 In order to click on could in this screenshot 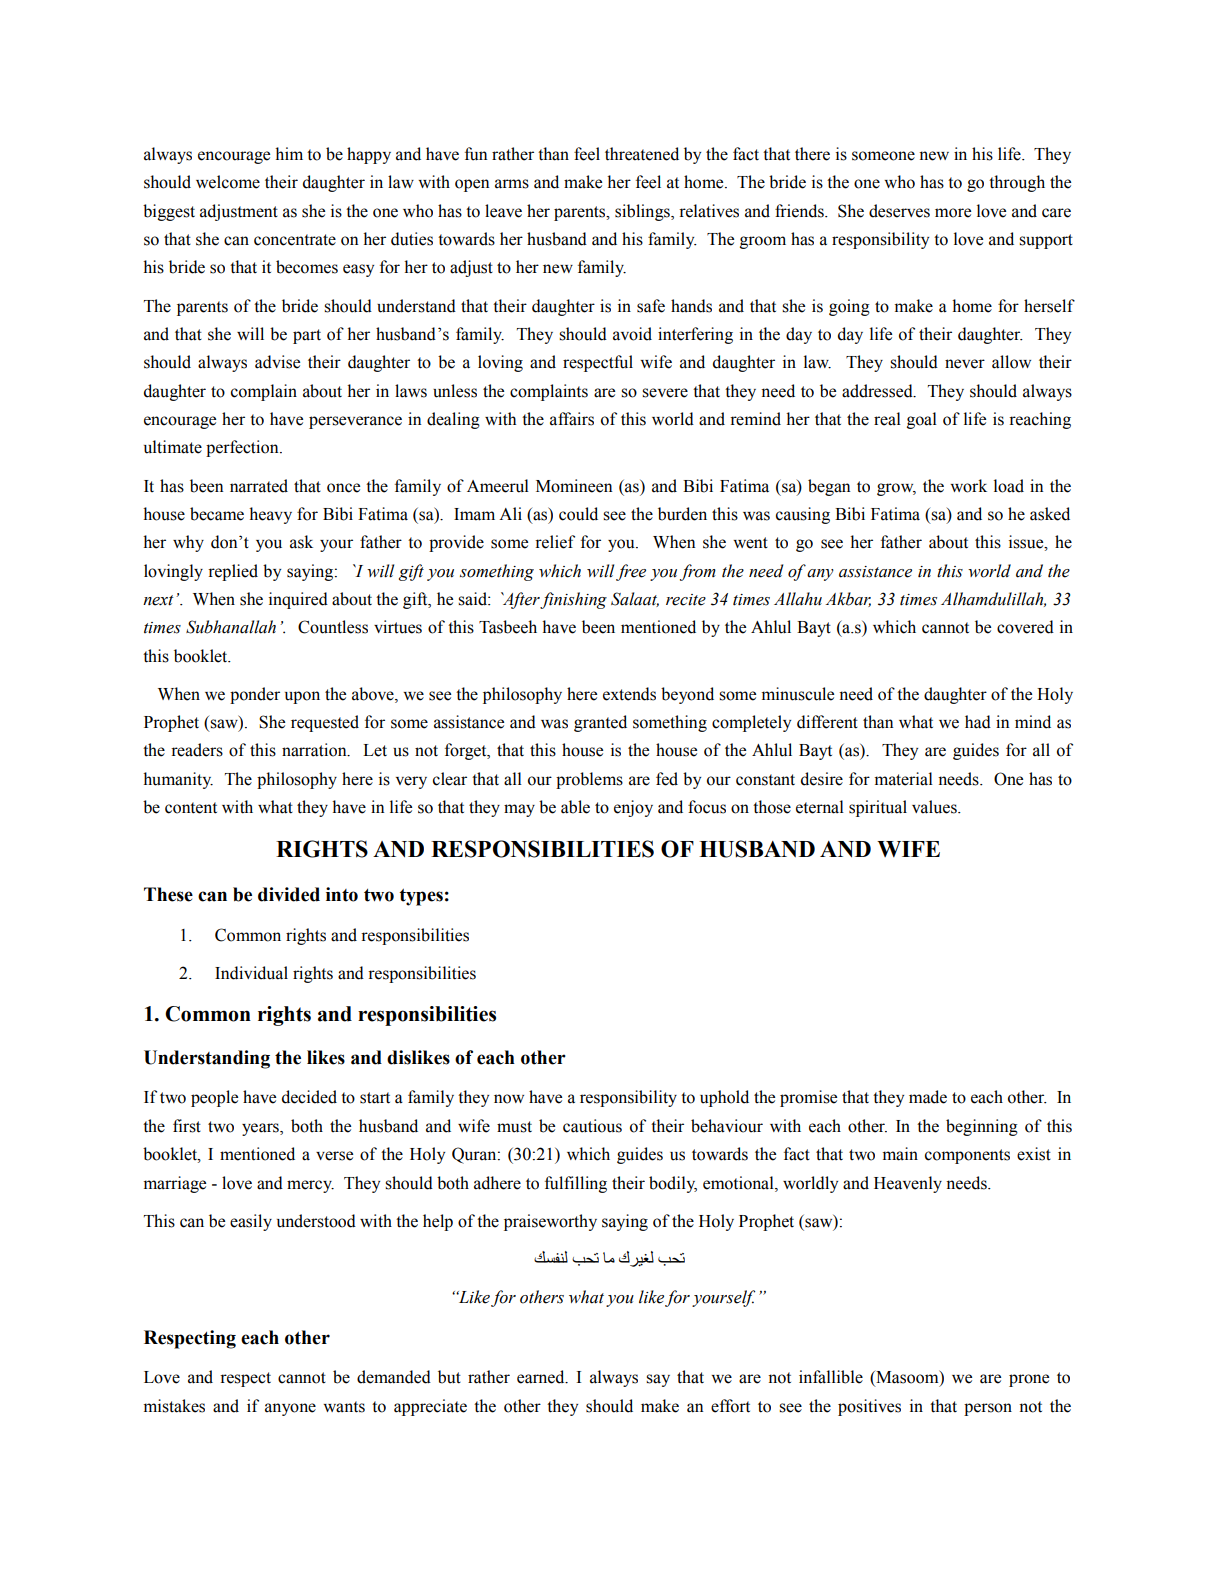, I will do `click(578, 514)`.
